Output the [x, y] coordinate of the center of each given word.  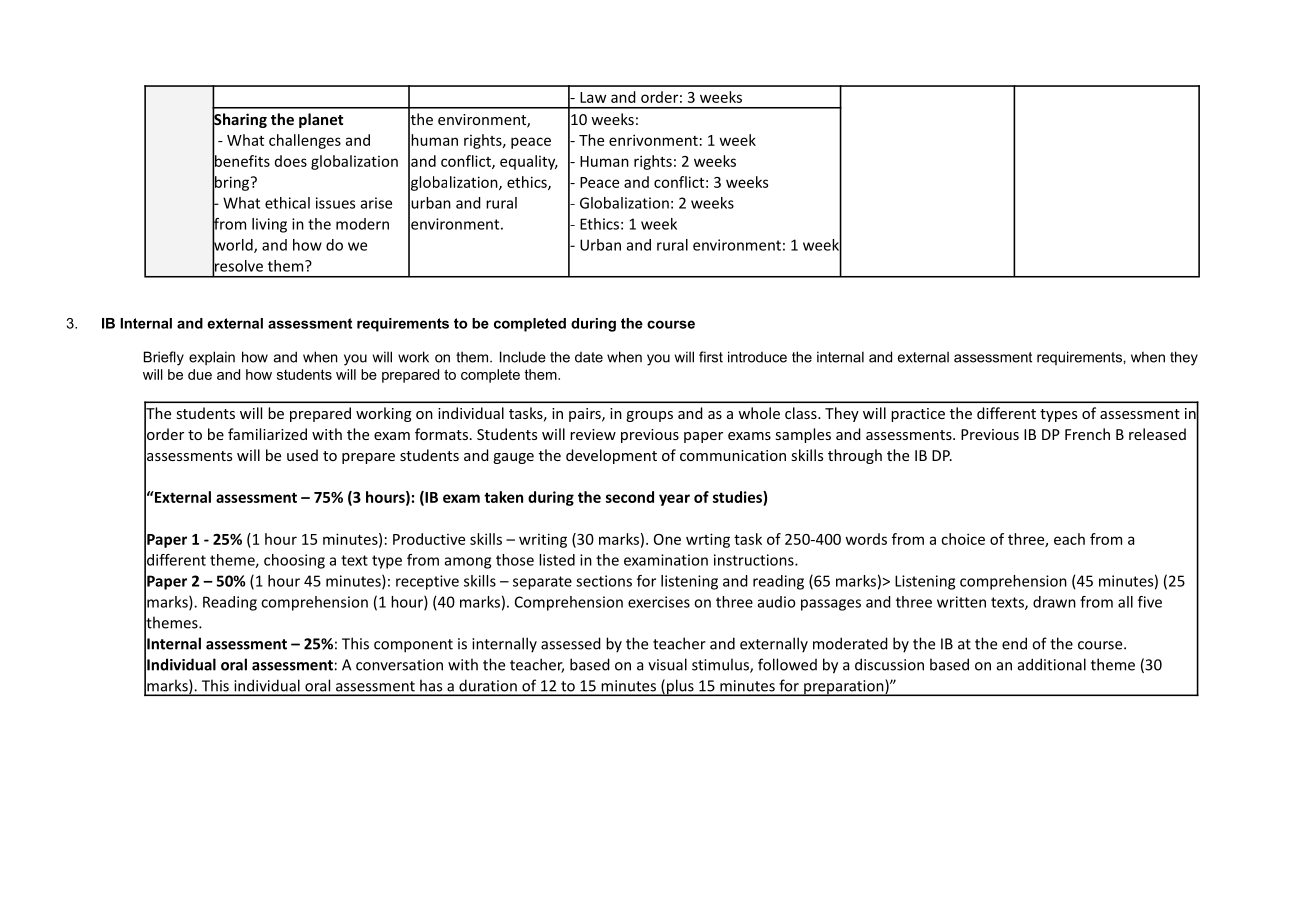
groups [649, 416]
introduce [757, 357]
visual [667, 664]
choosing [294, 561]
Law [593, 97]
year [674, 500]
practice [918, 415]
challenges [305, 141]
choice [963, 539]
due [200, 374]
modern [362, 224]
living [269, 225]
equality [529, 162]
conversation [399, 665]
